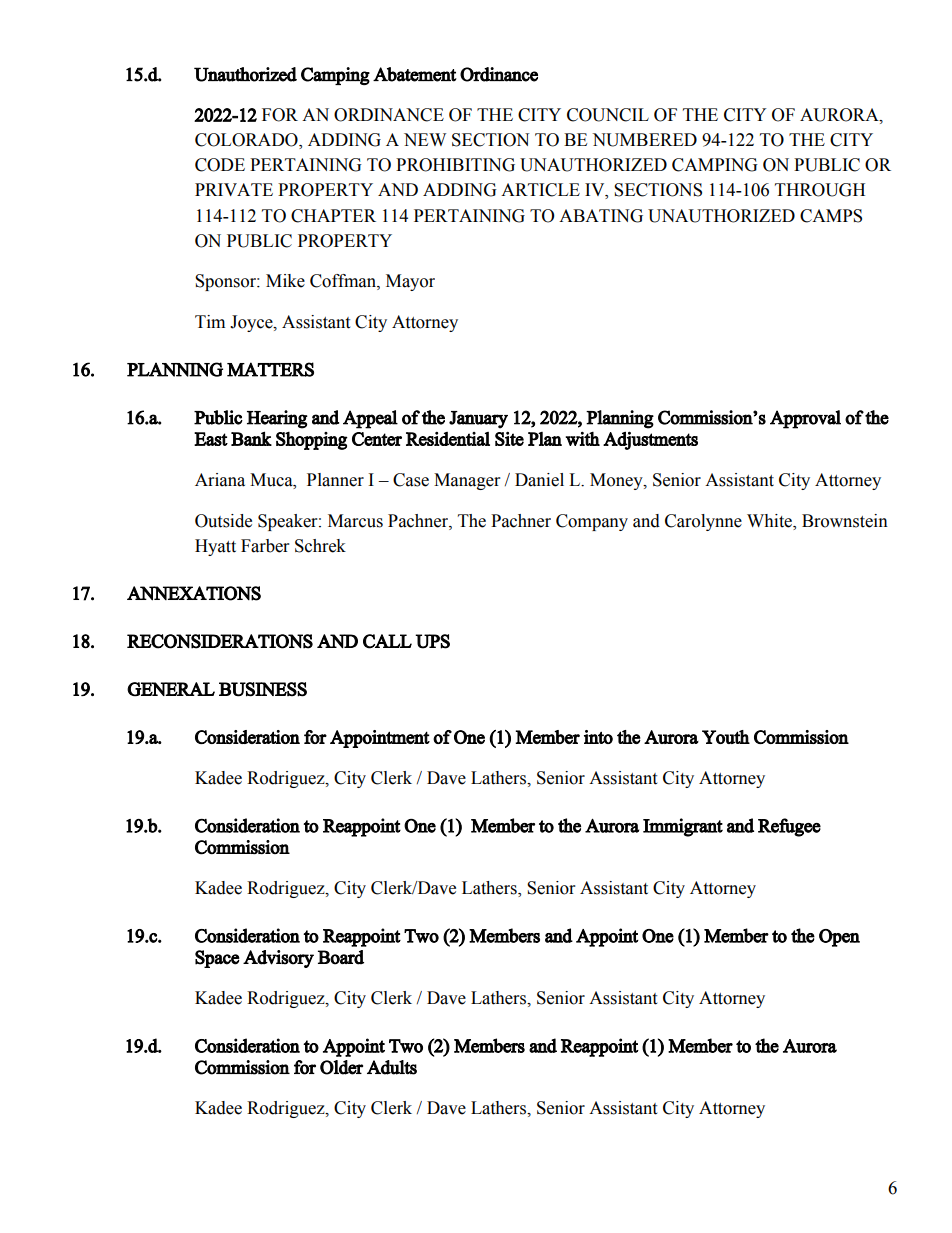 The image size is (952, 1233). What do you see at coordinates (644, 140) in the screenshot?
I see `NUMBERED` at bounding box center [644, 140].
